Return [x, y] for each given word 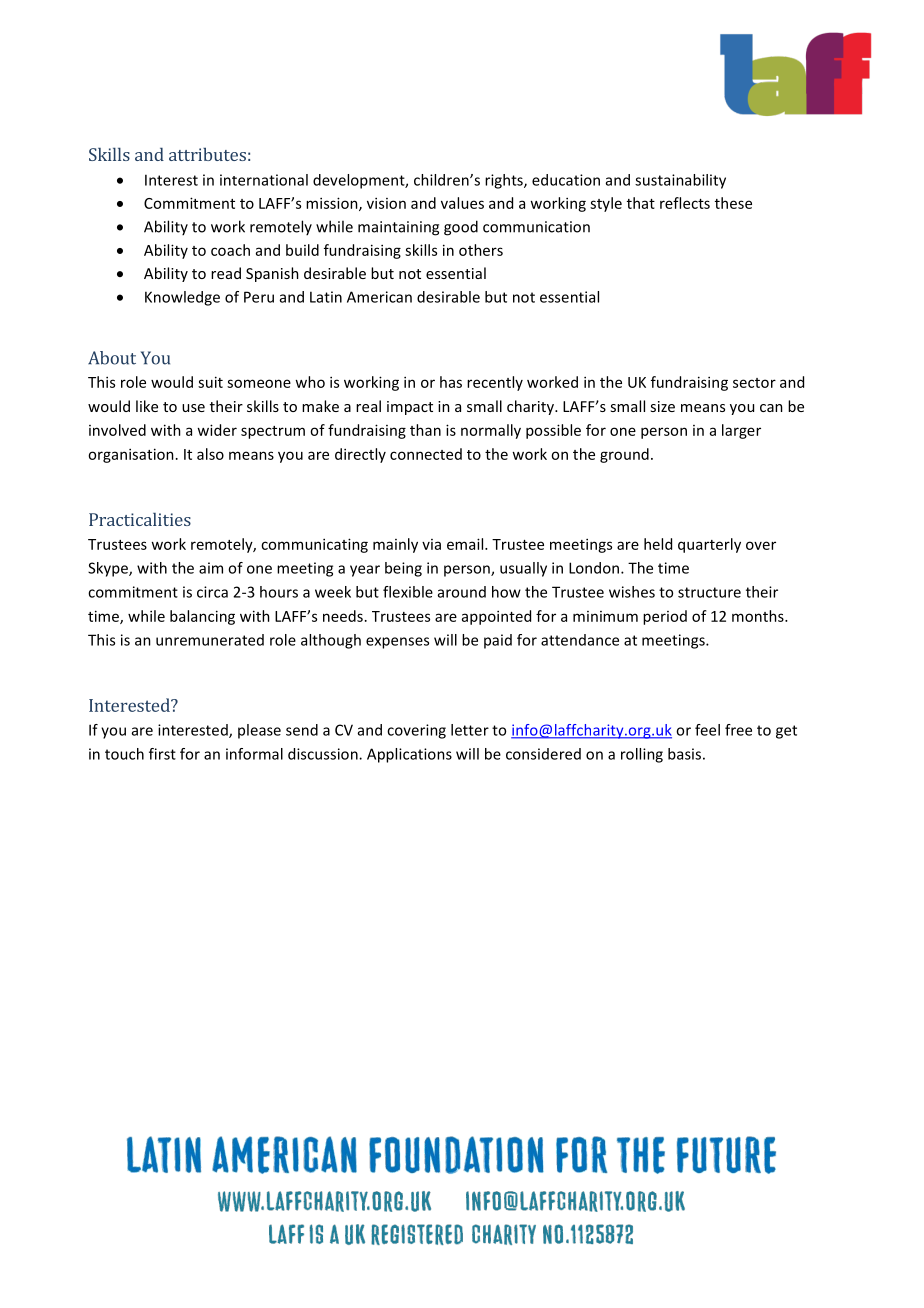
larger [741, 431]
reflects [685, 203]
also [210, 454]
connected [426, 454]
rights [505, 181]
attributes [207, 154]
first [162, 754]
